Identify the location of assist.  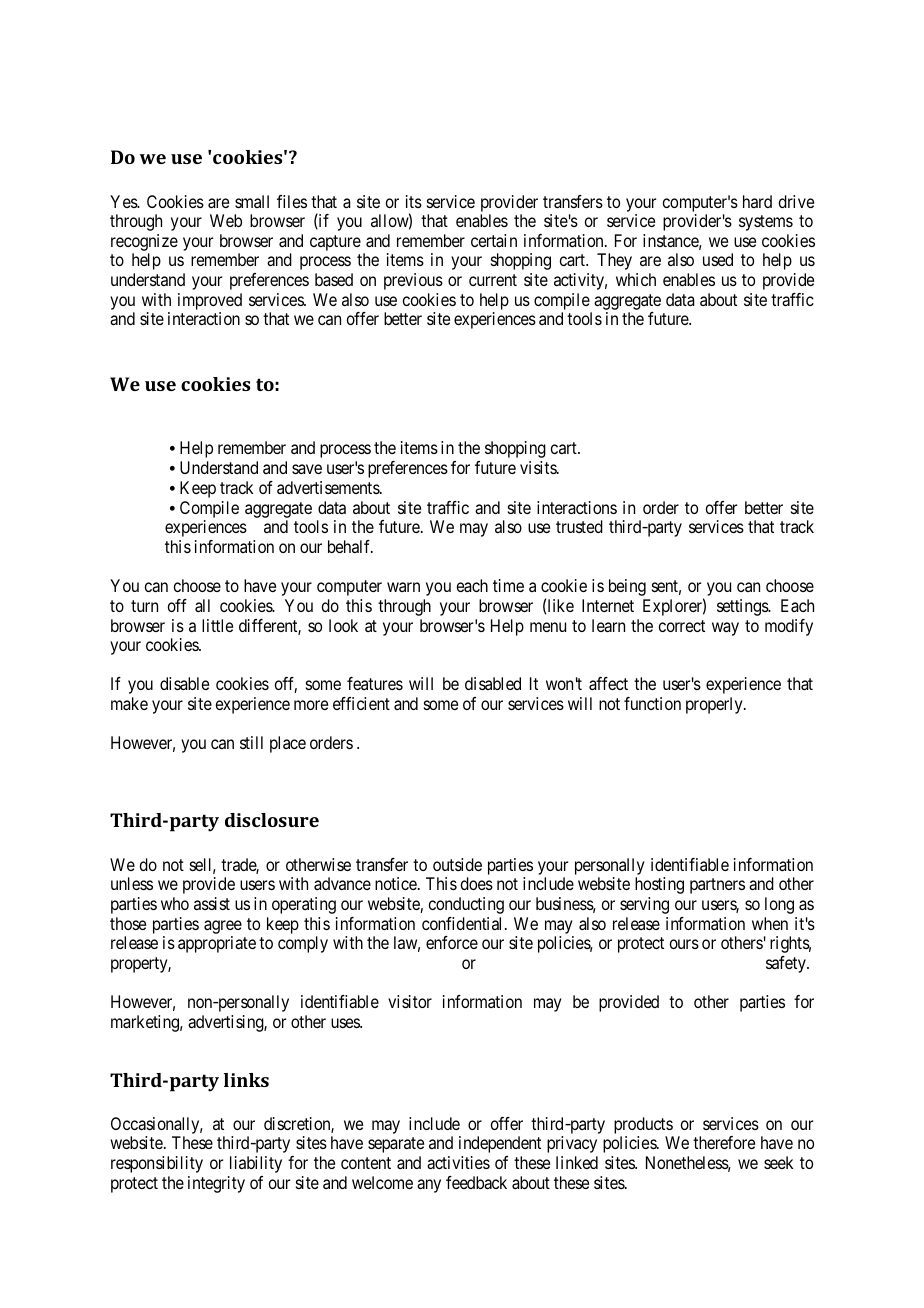
(212, 903).
